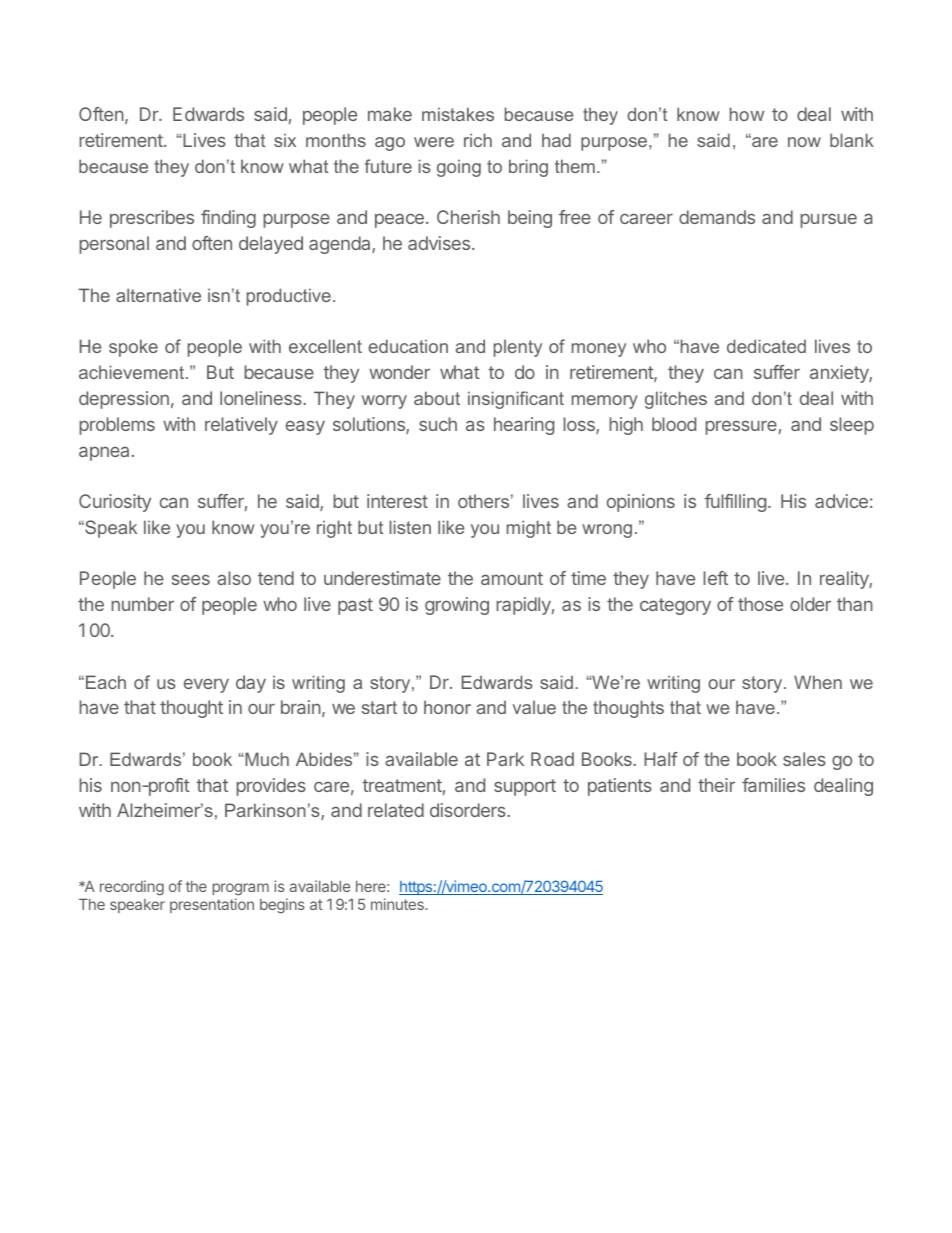  Describe the element at coordinates (447, 707) in the screenshot. I see `honor` at that location.
